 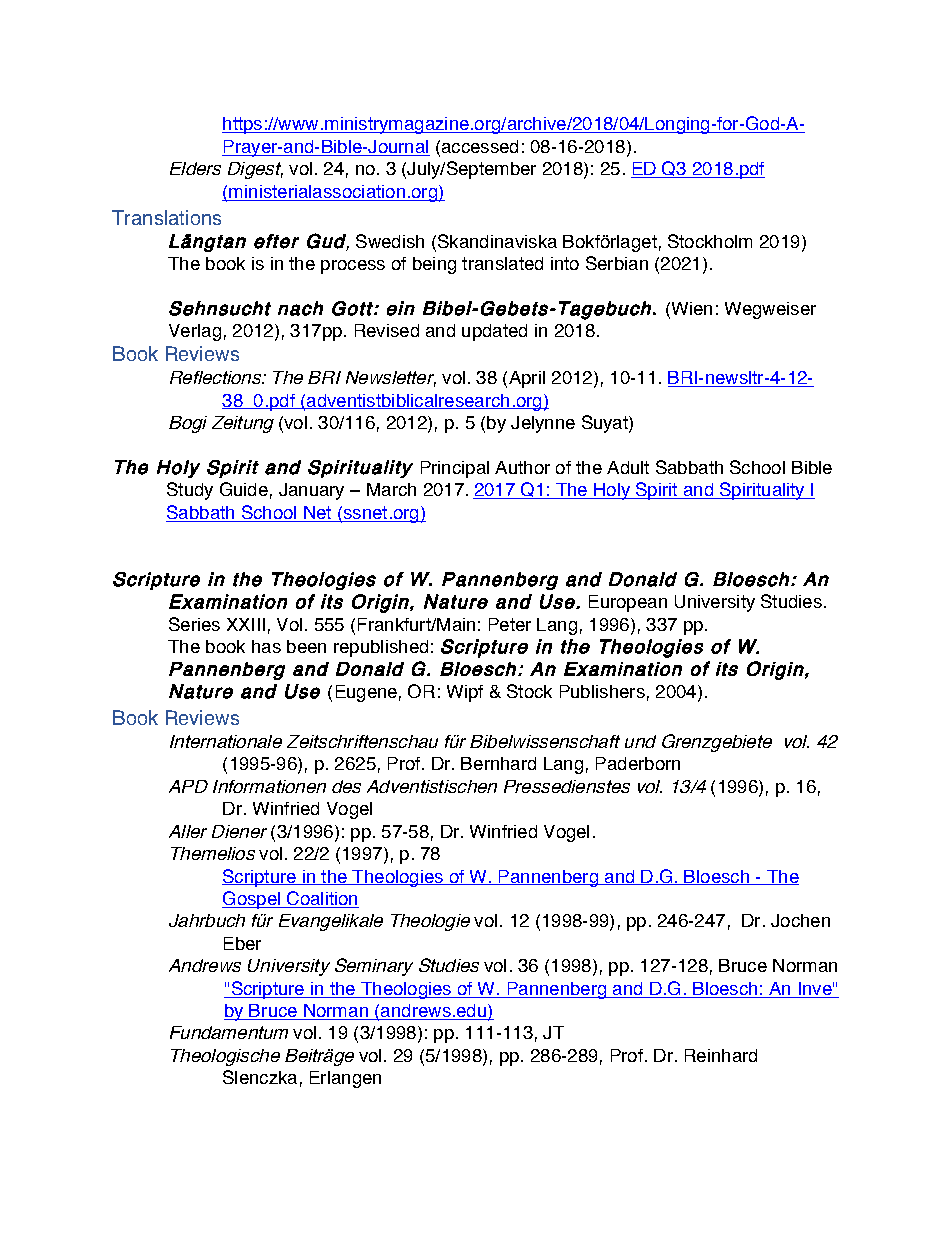 I want to click on Serbian, so click(x=617, y=263).
